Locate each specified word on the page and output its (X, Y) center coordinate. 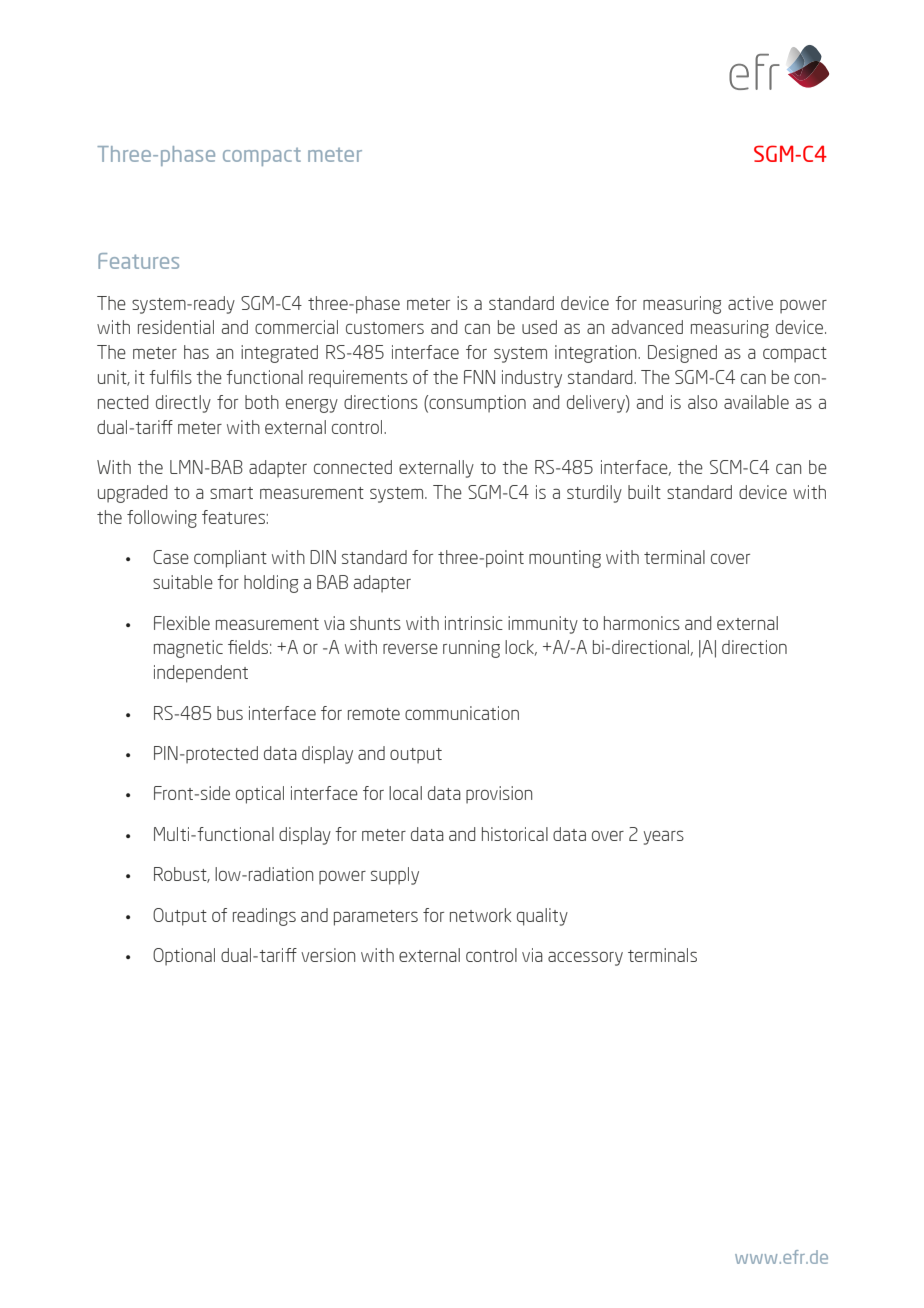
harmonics (642, 623)
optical (260, 795)
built (644, 492)
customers (385, 328)
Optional (184, 957)
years (664, 837)
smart (231, 493)
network (480, 915)
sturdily (594, 494)
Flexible (182, 623)
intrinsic (474, 623)
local (405, 793)
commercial (296, 327)
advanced (647, 327)
